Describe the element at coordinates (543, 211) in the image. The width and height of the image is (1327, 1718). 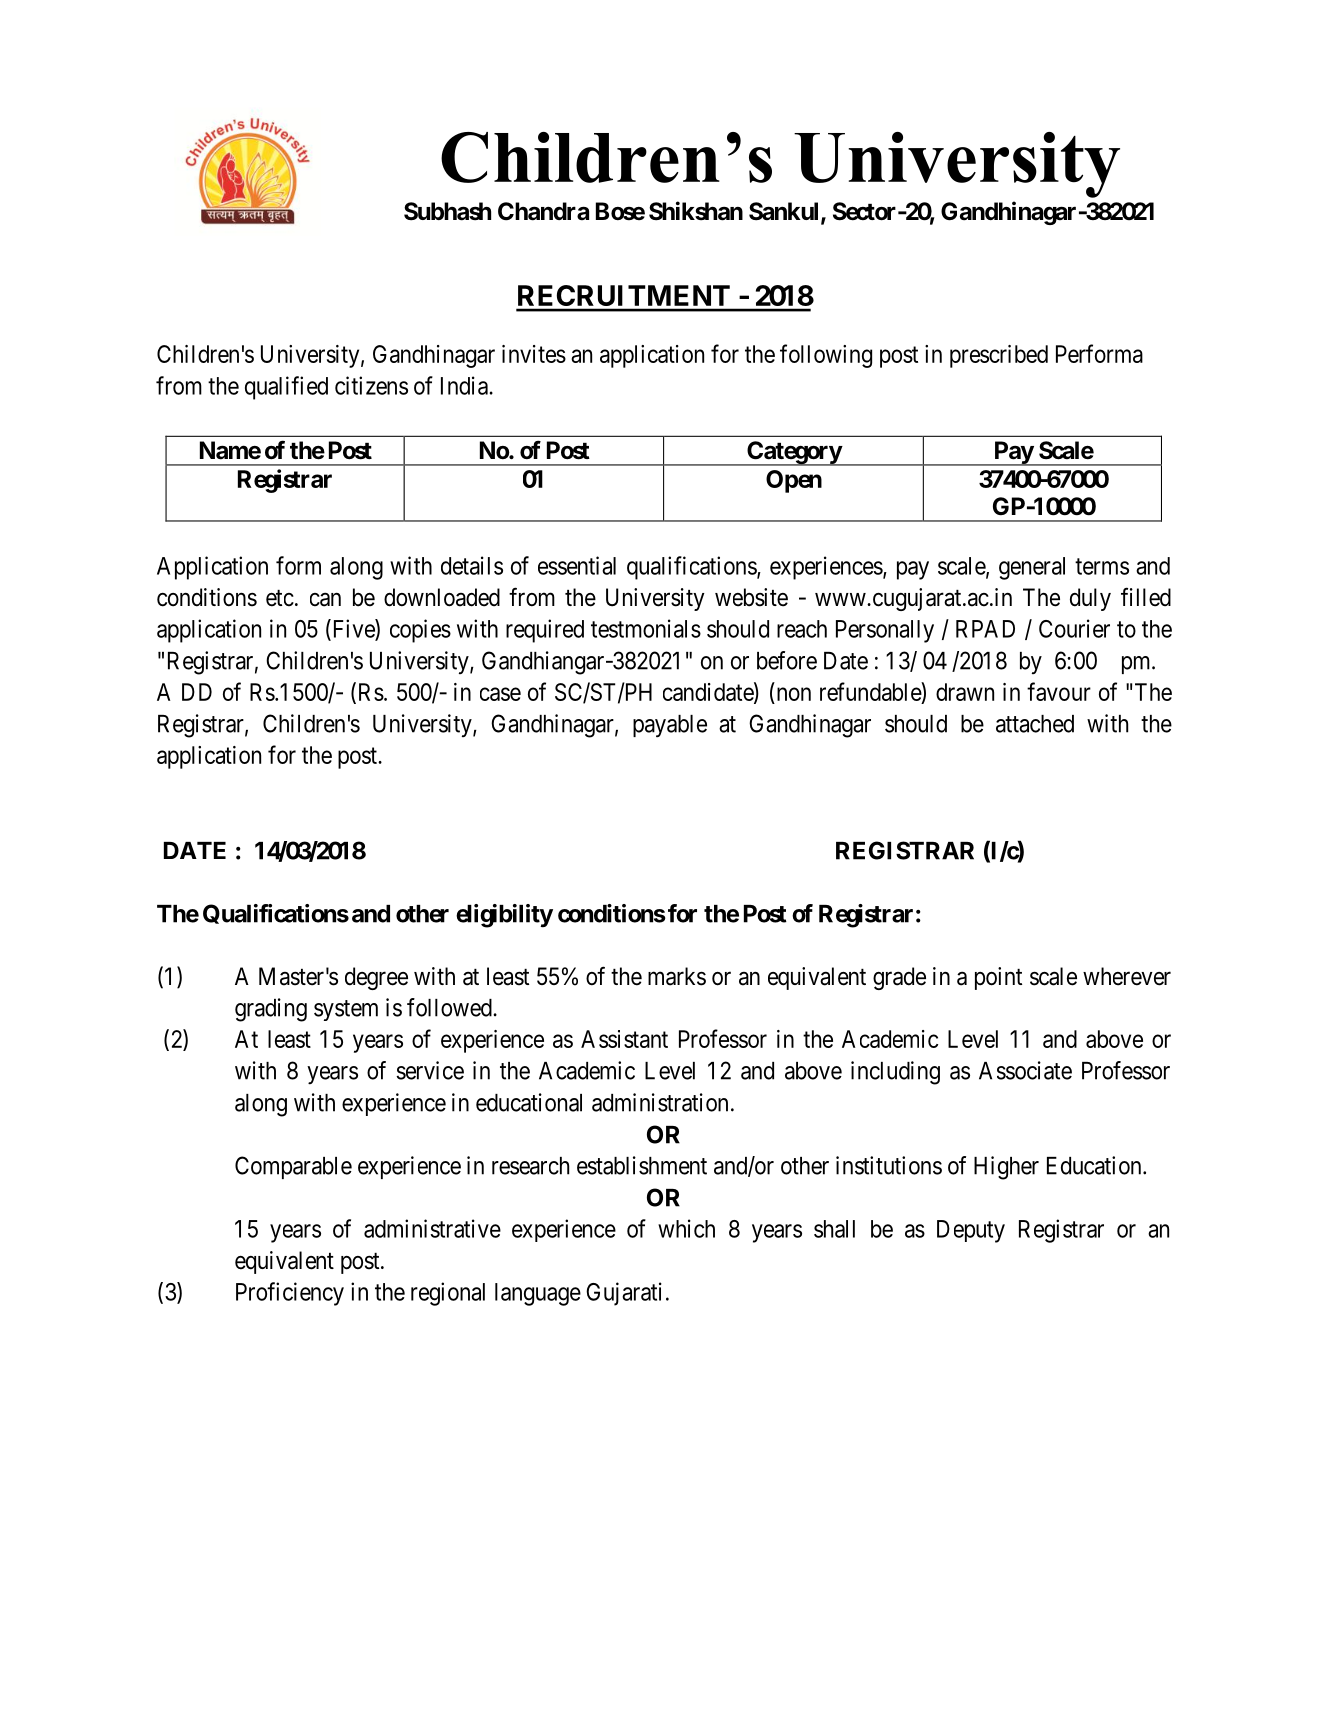
I see `Chandra` at that location.
